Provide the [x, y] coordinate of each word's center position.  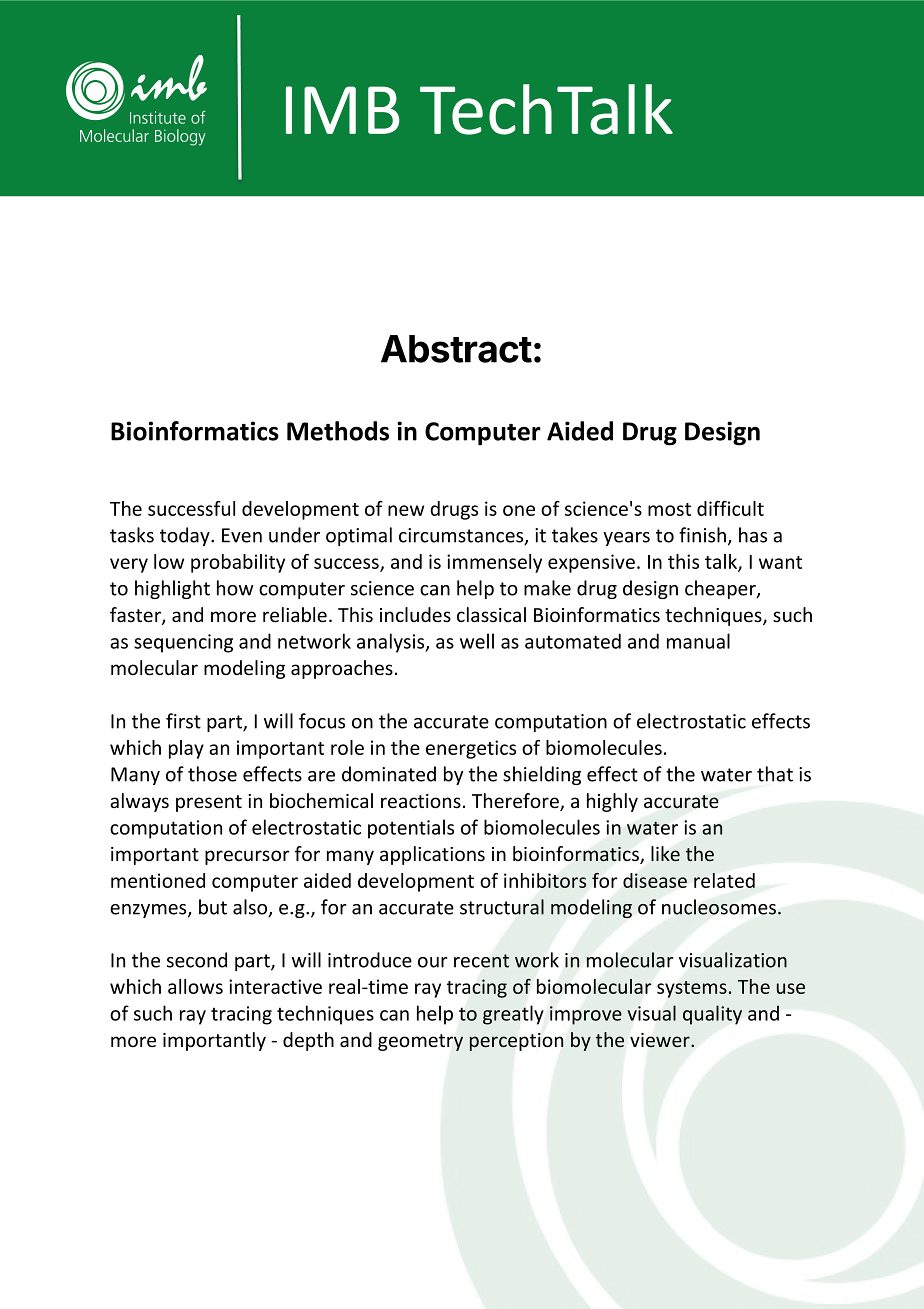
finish [702, 535]
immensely [494, 563]
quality [712, 1015]
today [186, 536]
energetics [471, 749]
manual [698, 641]
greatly [513, 1015]
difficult [730, 508]
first [183, 721]
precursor [247, 857]
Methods [338, 431]
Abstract [456, 349]
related [724, 880]
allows [195, 986]
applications [432, 855]
